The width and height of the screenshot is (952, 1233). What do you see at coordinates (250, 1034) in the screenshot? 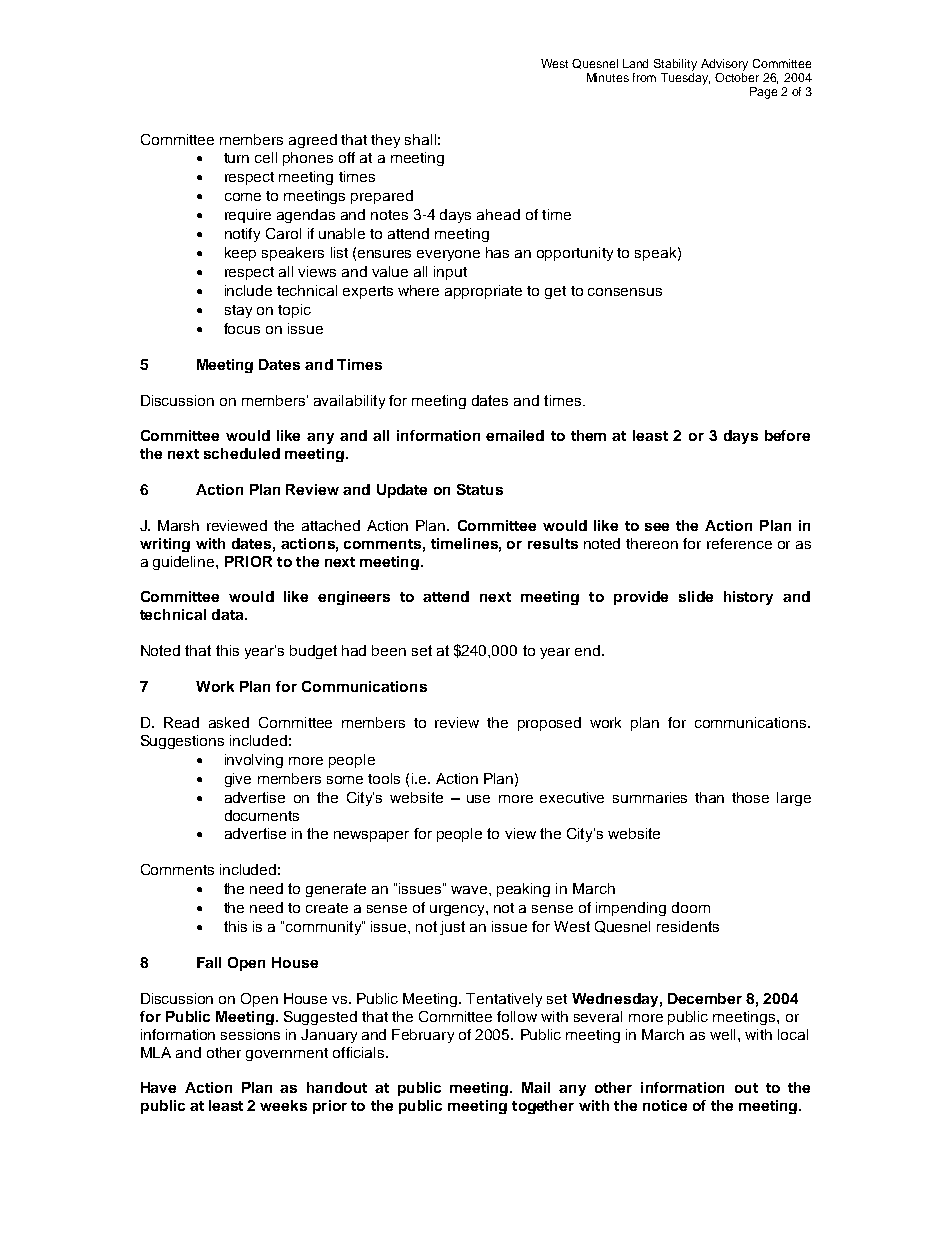
I see `sessions` at bounding box center [250, 1034].
